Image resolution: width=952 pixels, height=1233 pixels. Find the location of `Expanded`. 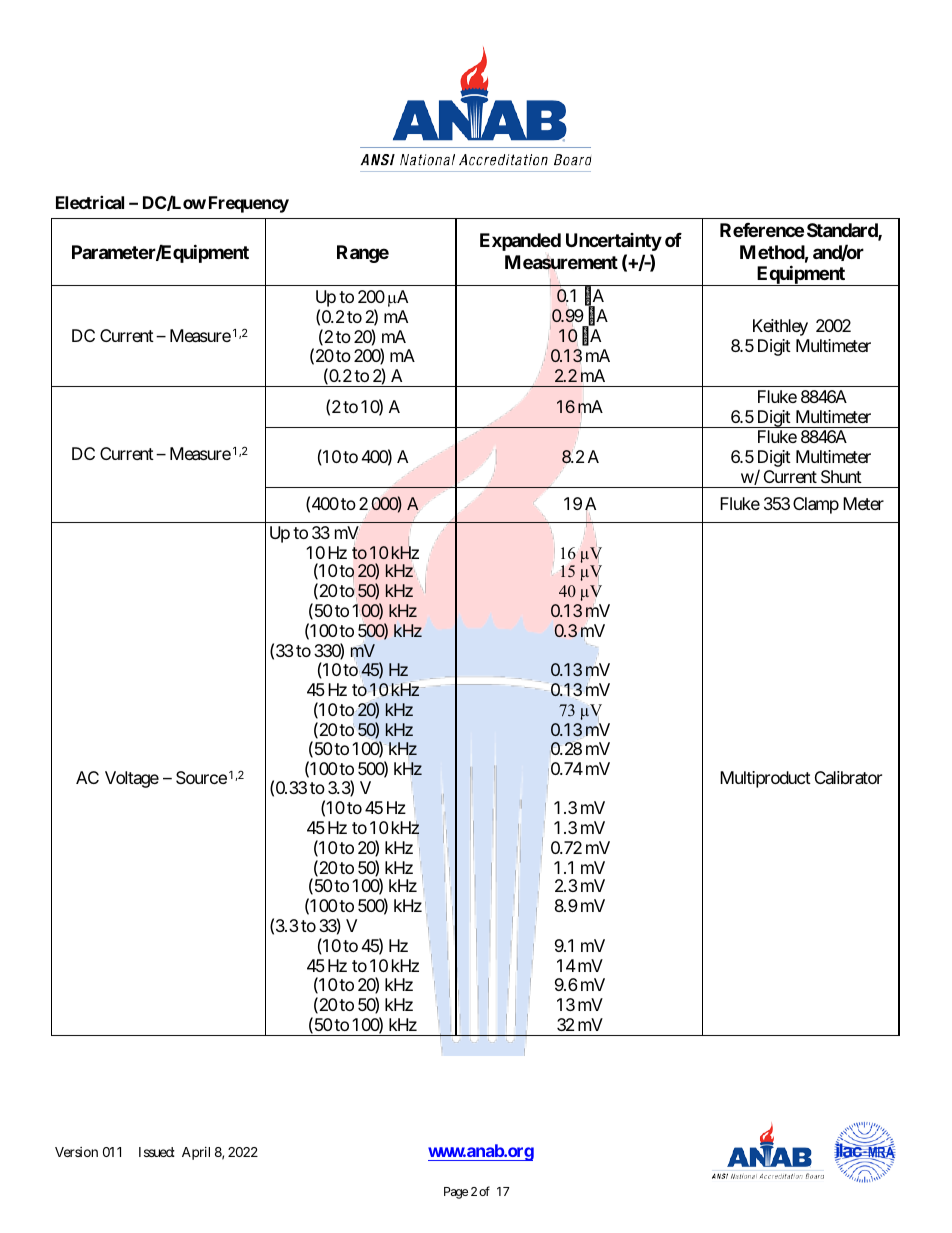

Expanded is located at coordinates (520, 242).
